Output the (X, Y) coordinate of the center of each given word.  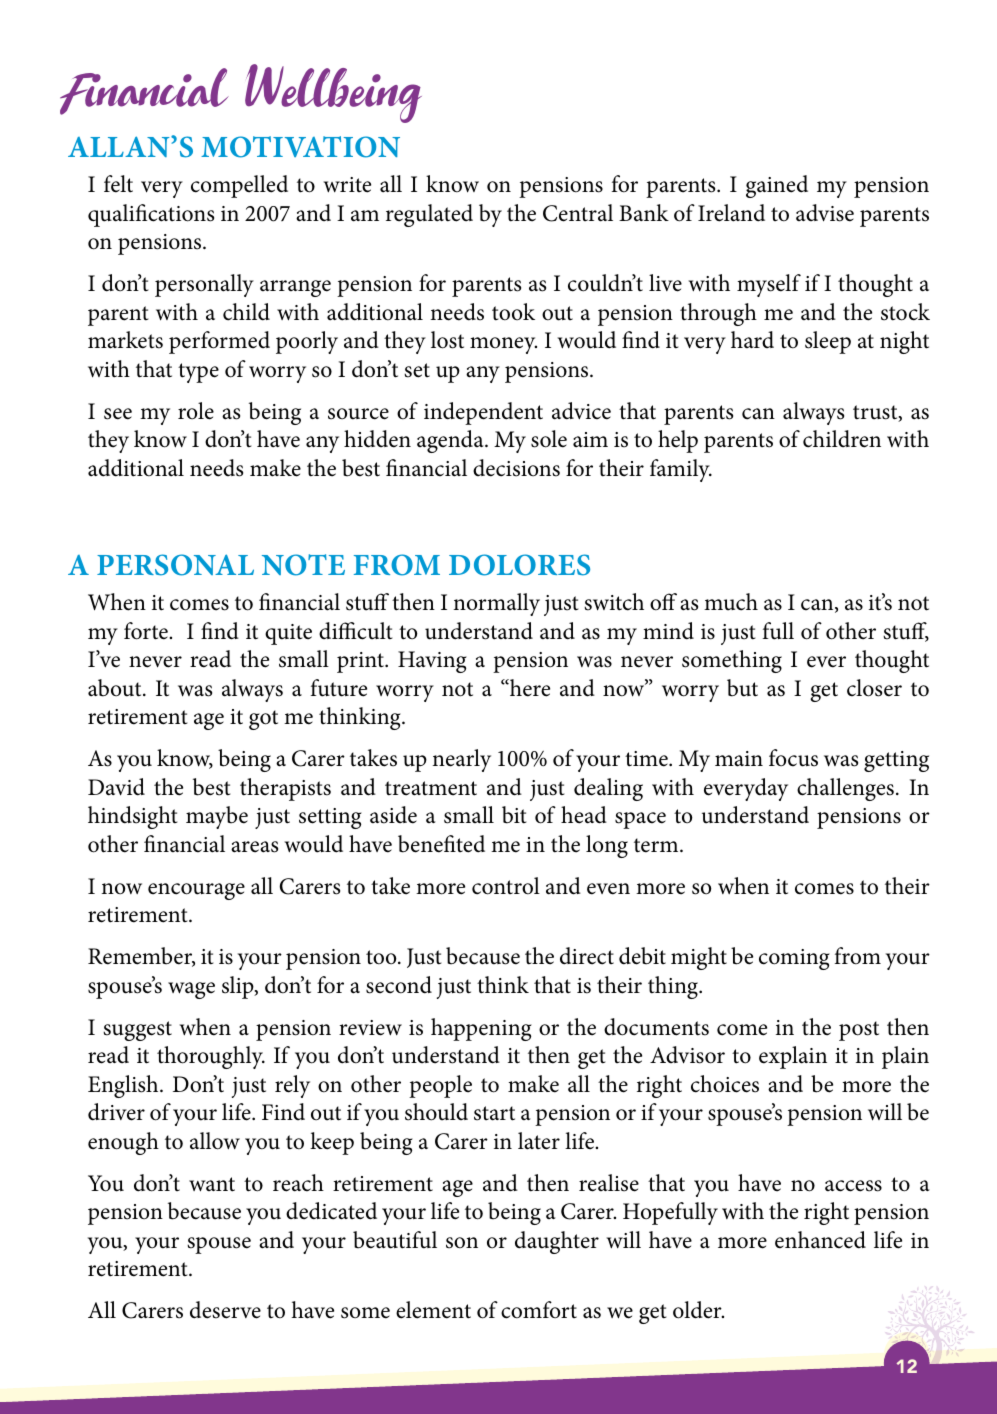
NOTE (303, 565)
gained (777, 186)
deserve (225, 1310)
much (731, 602)
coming (794, 959)
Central (578, 213)
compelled (239, 186)
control (506, 886)
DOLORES (519, 565)
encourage (196, 891)
